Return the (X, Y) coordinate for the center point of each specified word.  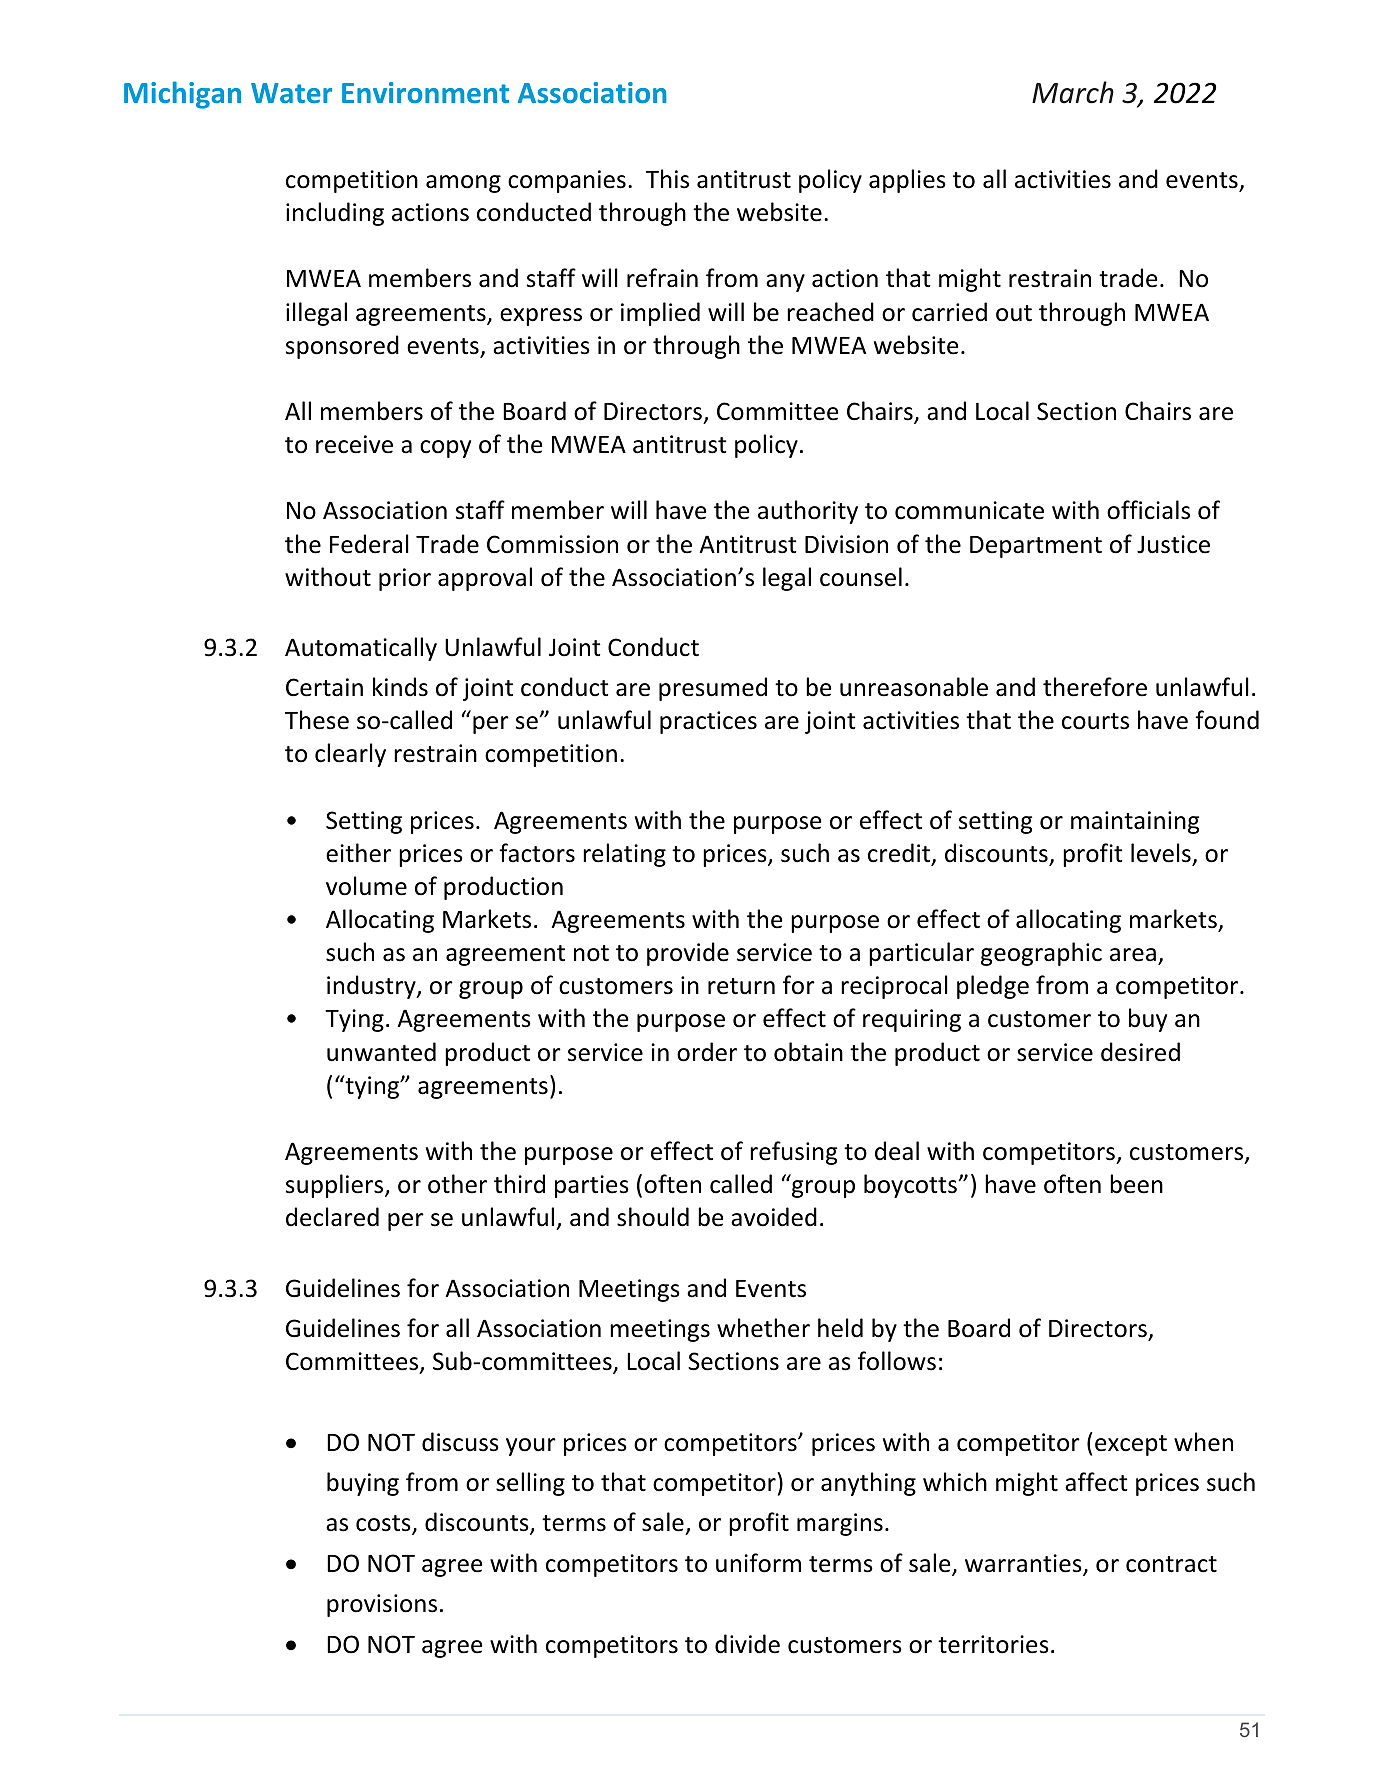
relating (624, 855)
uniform (758, 1563)
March (1073, 92)
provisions (382, 1605)
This (667, 179)
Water (291, 93)
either (358, 853)
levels (1161, 853)
